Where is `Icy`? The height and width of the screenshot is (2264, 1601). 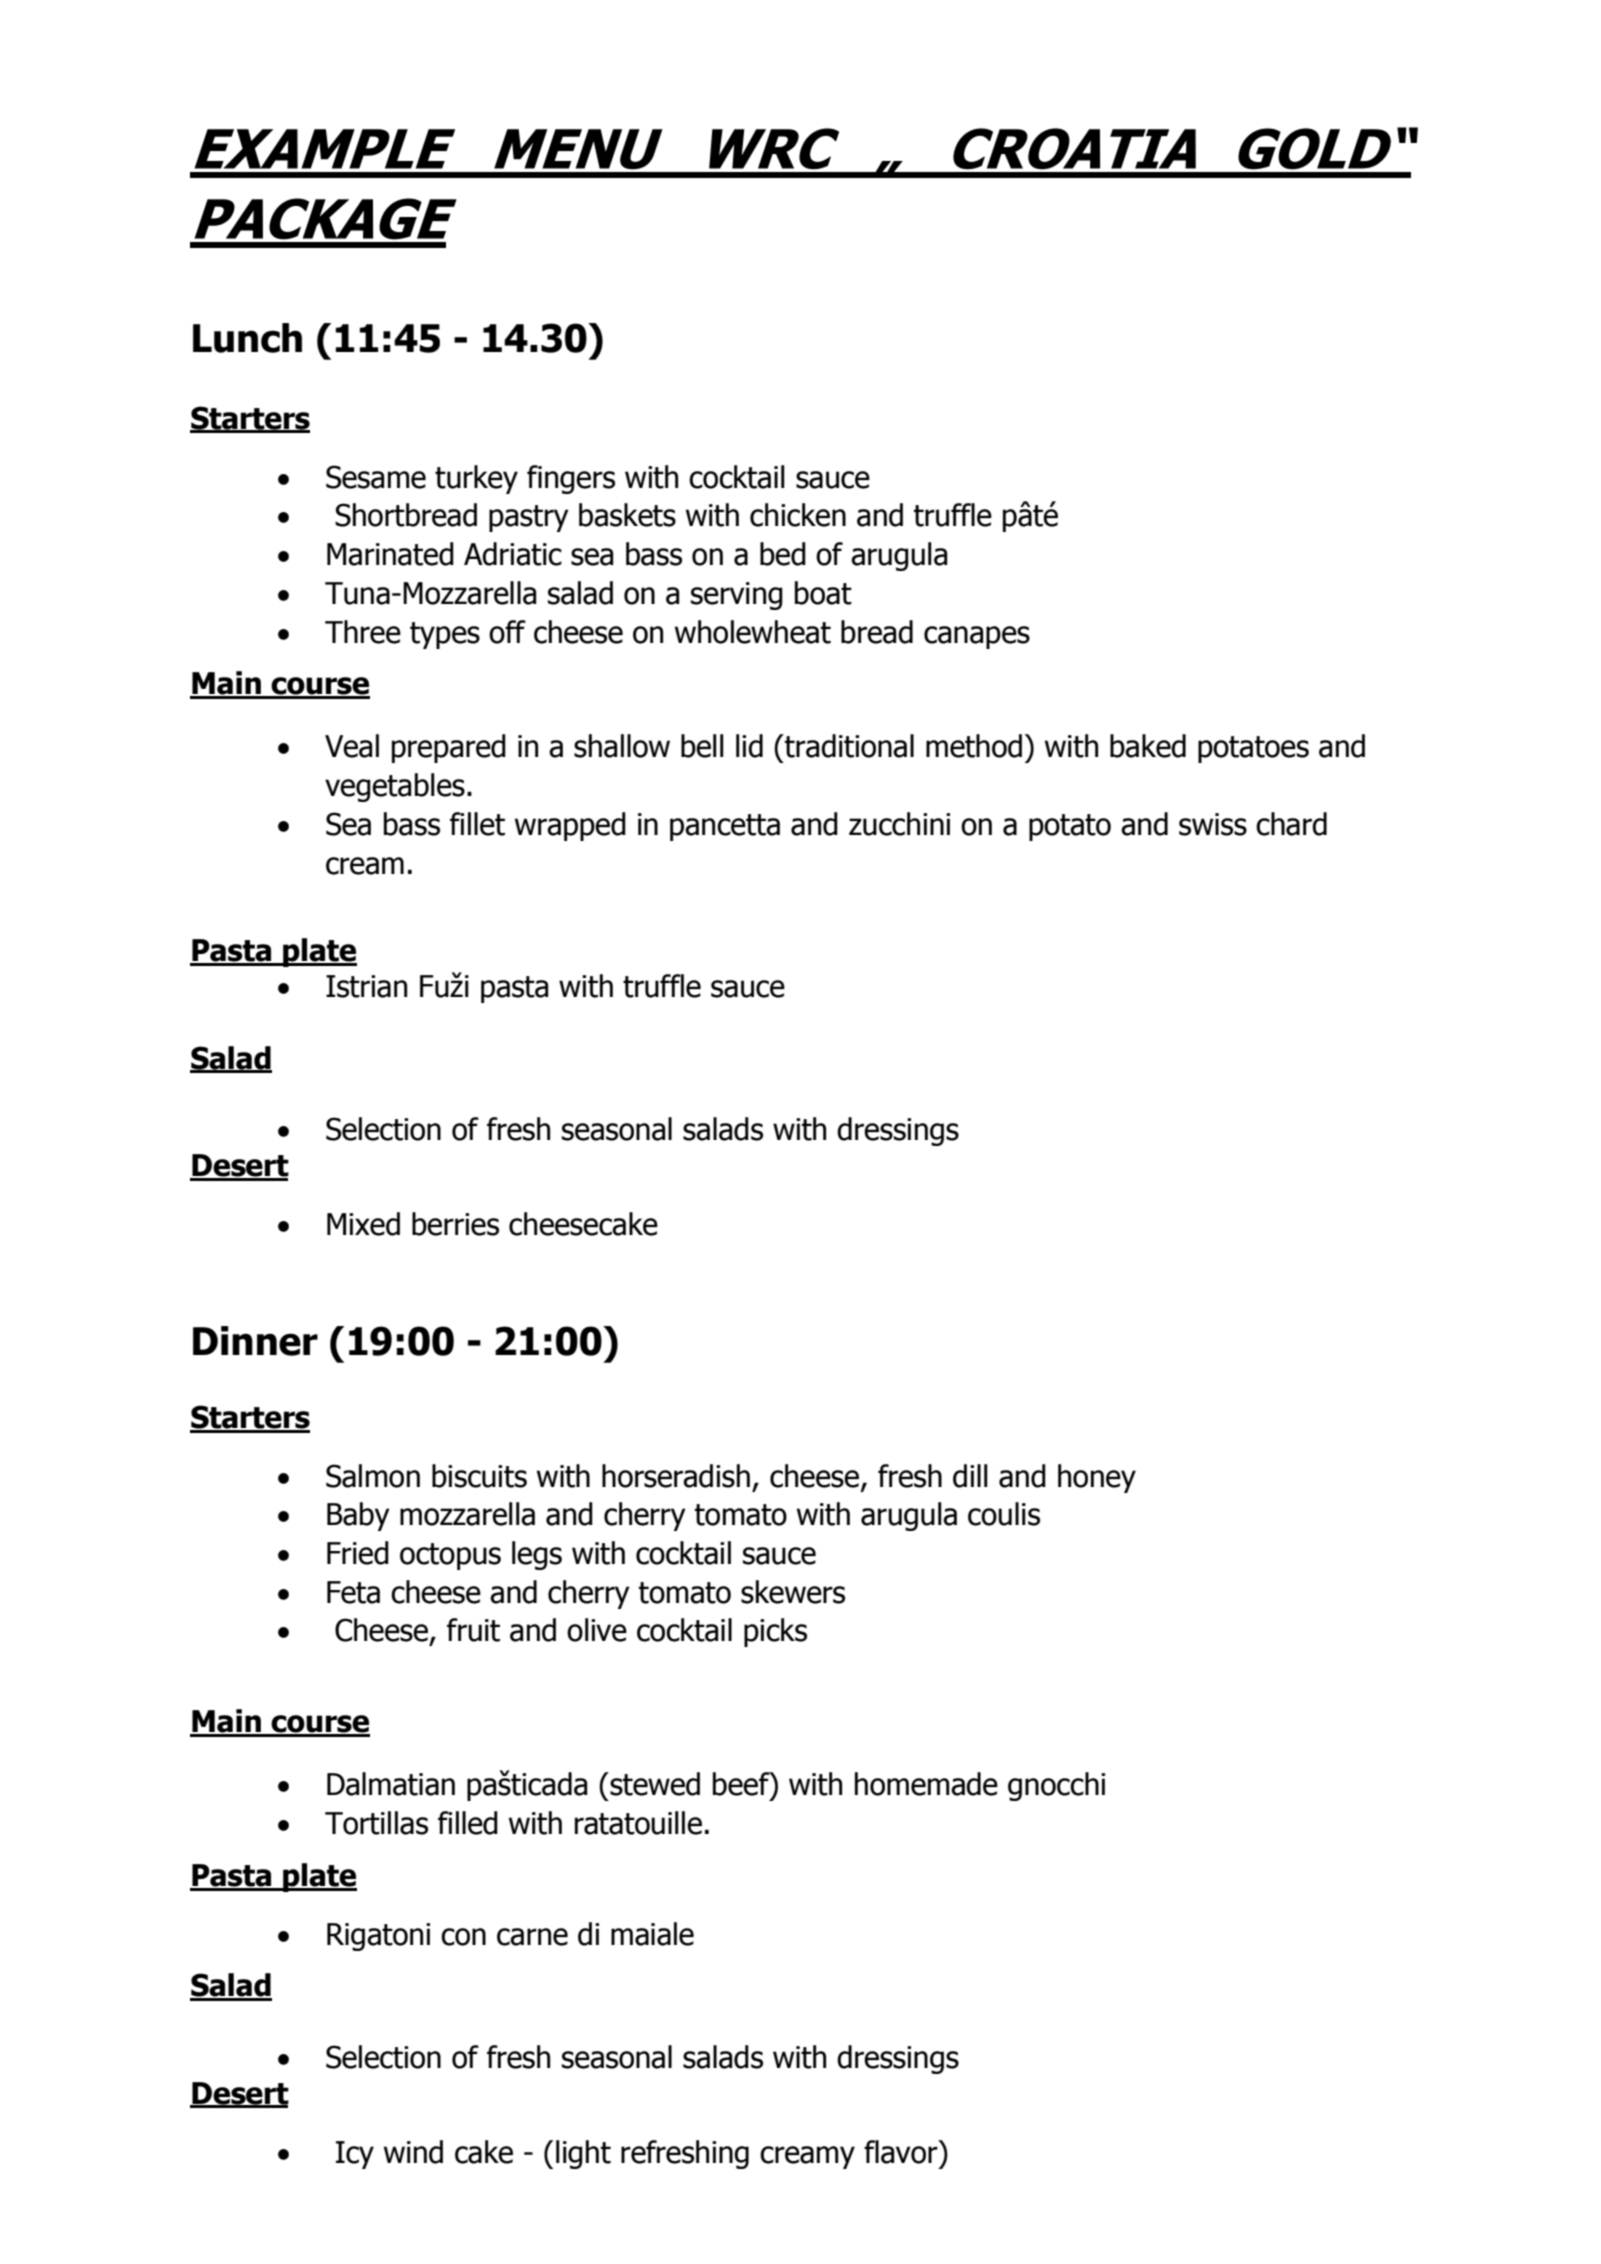
Icy is located at coordinates (355, 2155).
